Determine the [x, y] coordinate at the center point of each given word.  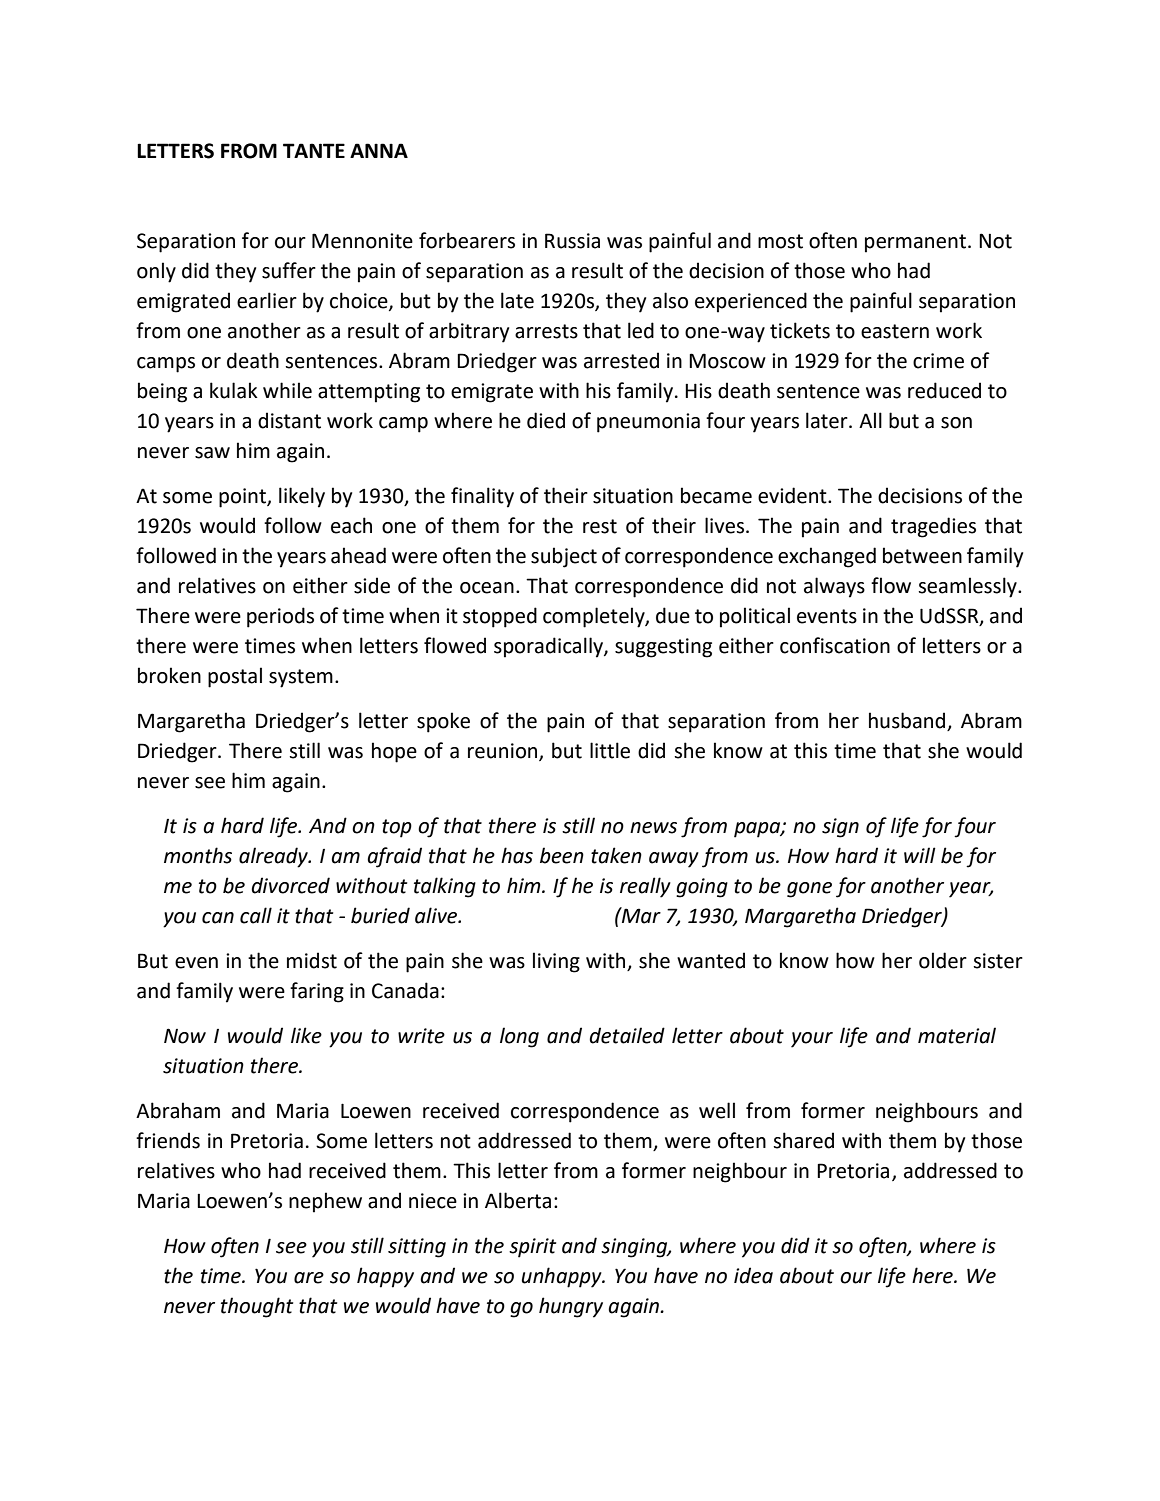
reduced [944, 390]
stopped [500, 617]
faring [317, 992]
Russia [572, 241]
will [920, 855]
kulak [234, 390]
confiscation [835, 645]
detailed [627, 1035]
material [957, 1035]
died [546, 420]
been [562, 855]
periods [280, 617]
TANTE [314, 150]
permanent [915, 243]
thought [257, 1307]
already [274, 857]
